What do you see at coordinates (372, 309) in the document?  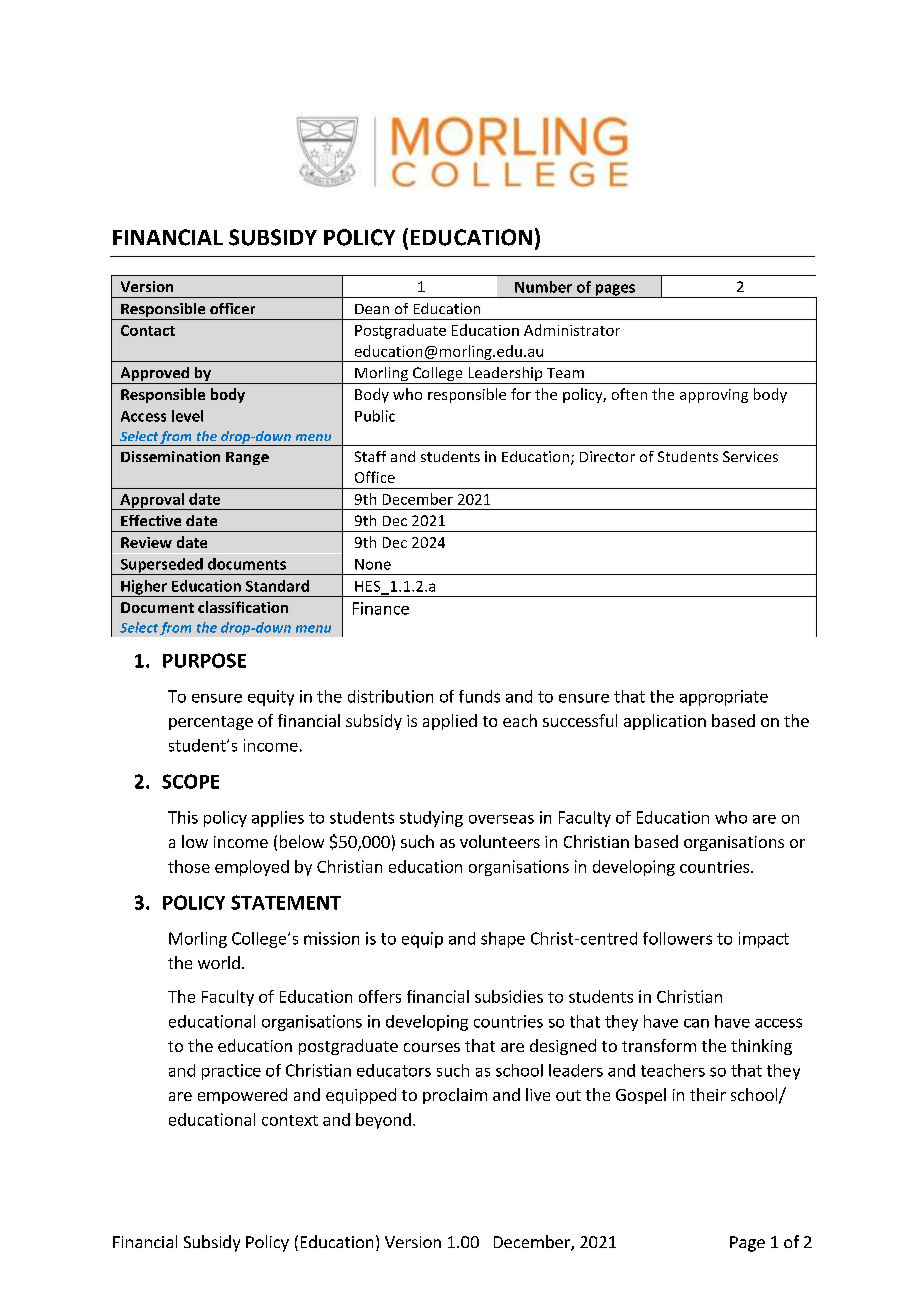 I see `Dean` at bounding box center [372, 309].
